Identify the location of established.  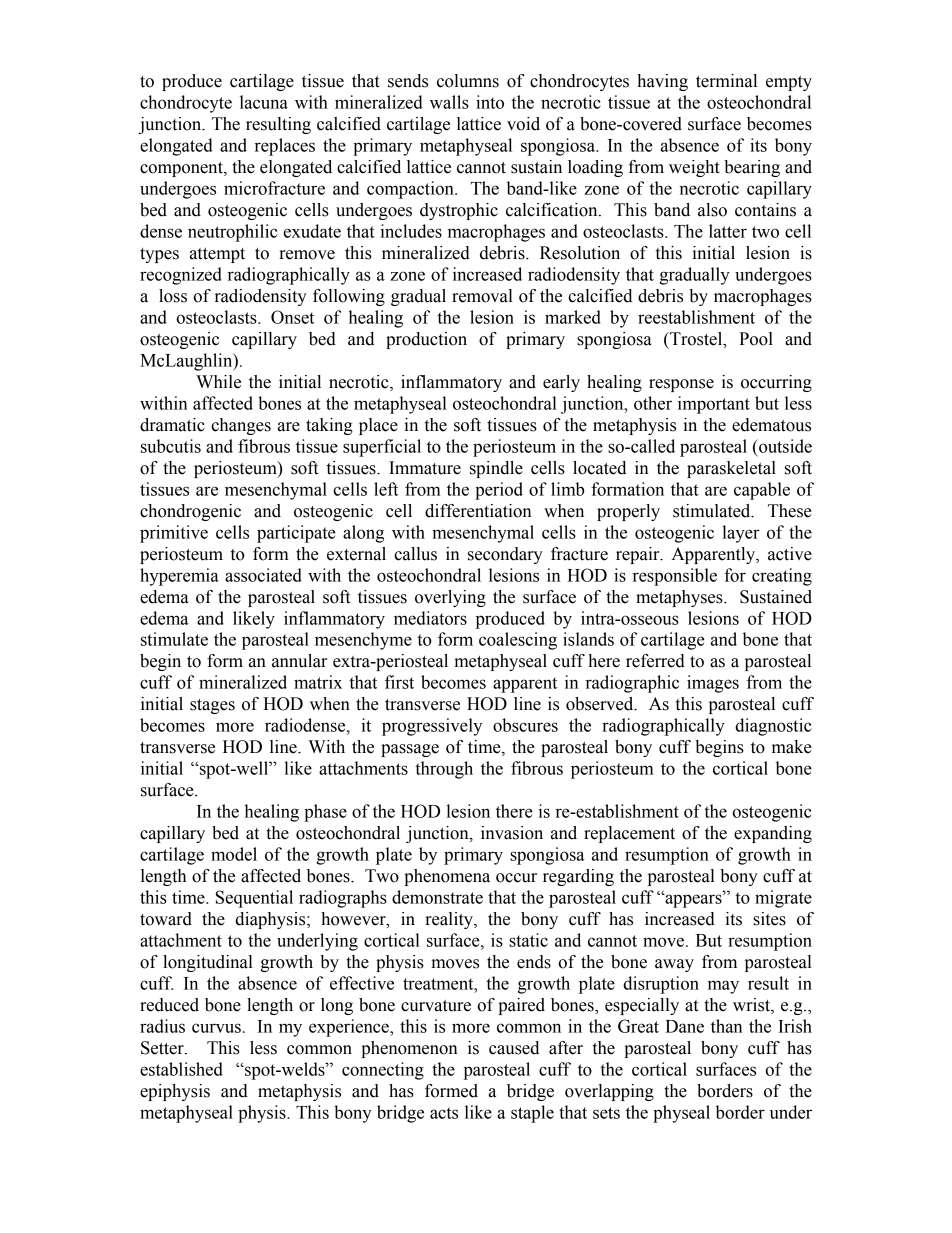
(181, 1069).
